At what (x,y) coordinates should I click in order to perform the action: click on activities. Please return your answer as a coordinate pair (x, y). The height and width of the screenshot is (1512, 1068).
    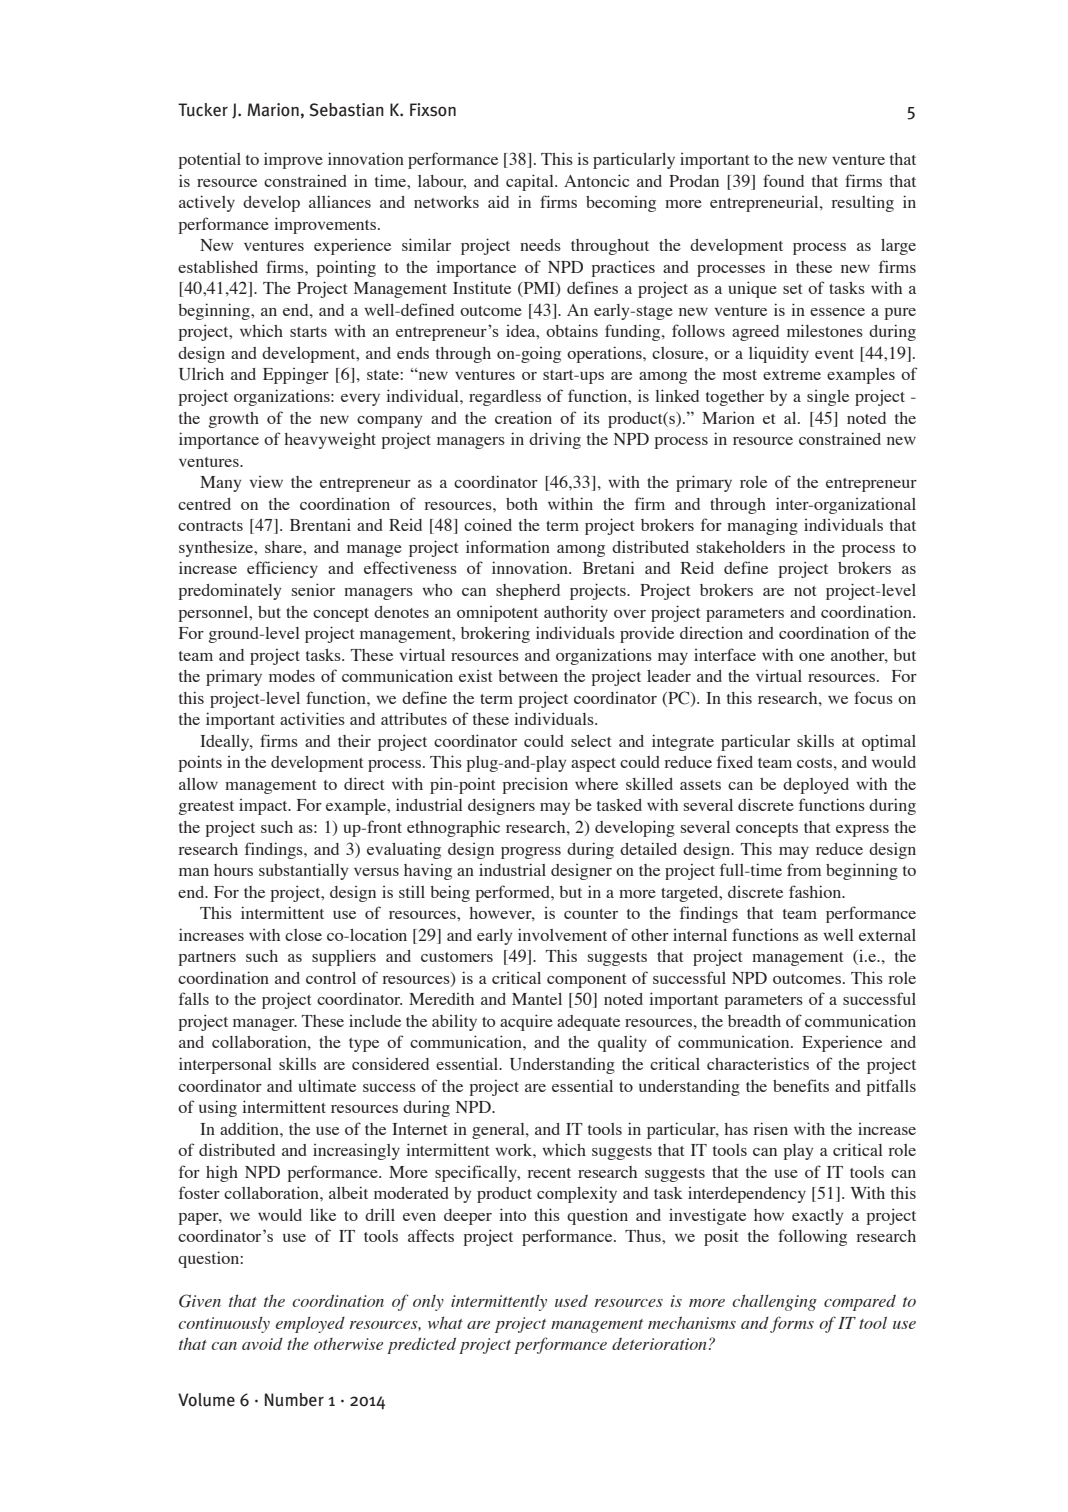
    Looking at the image, I should click on (312, 718).
